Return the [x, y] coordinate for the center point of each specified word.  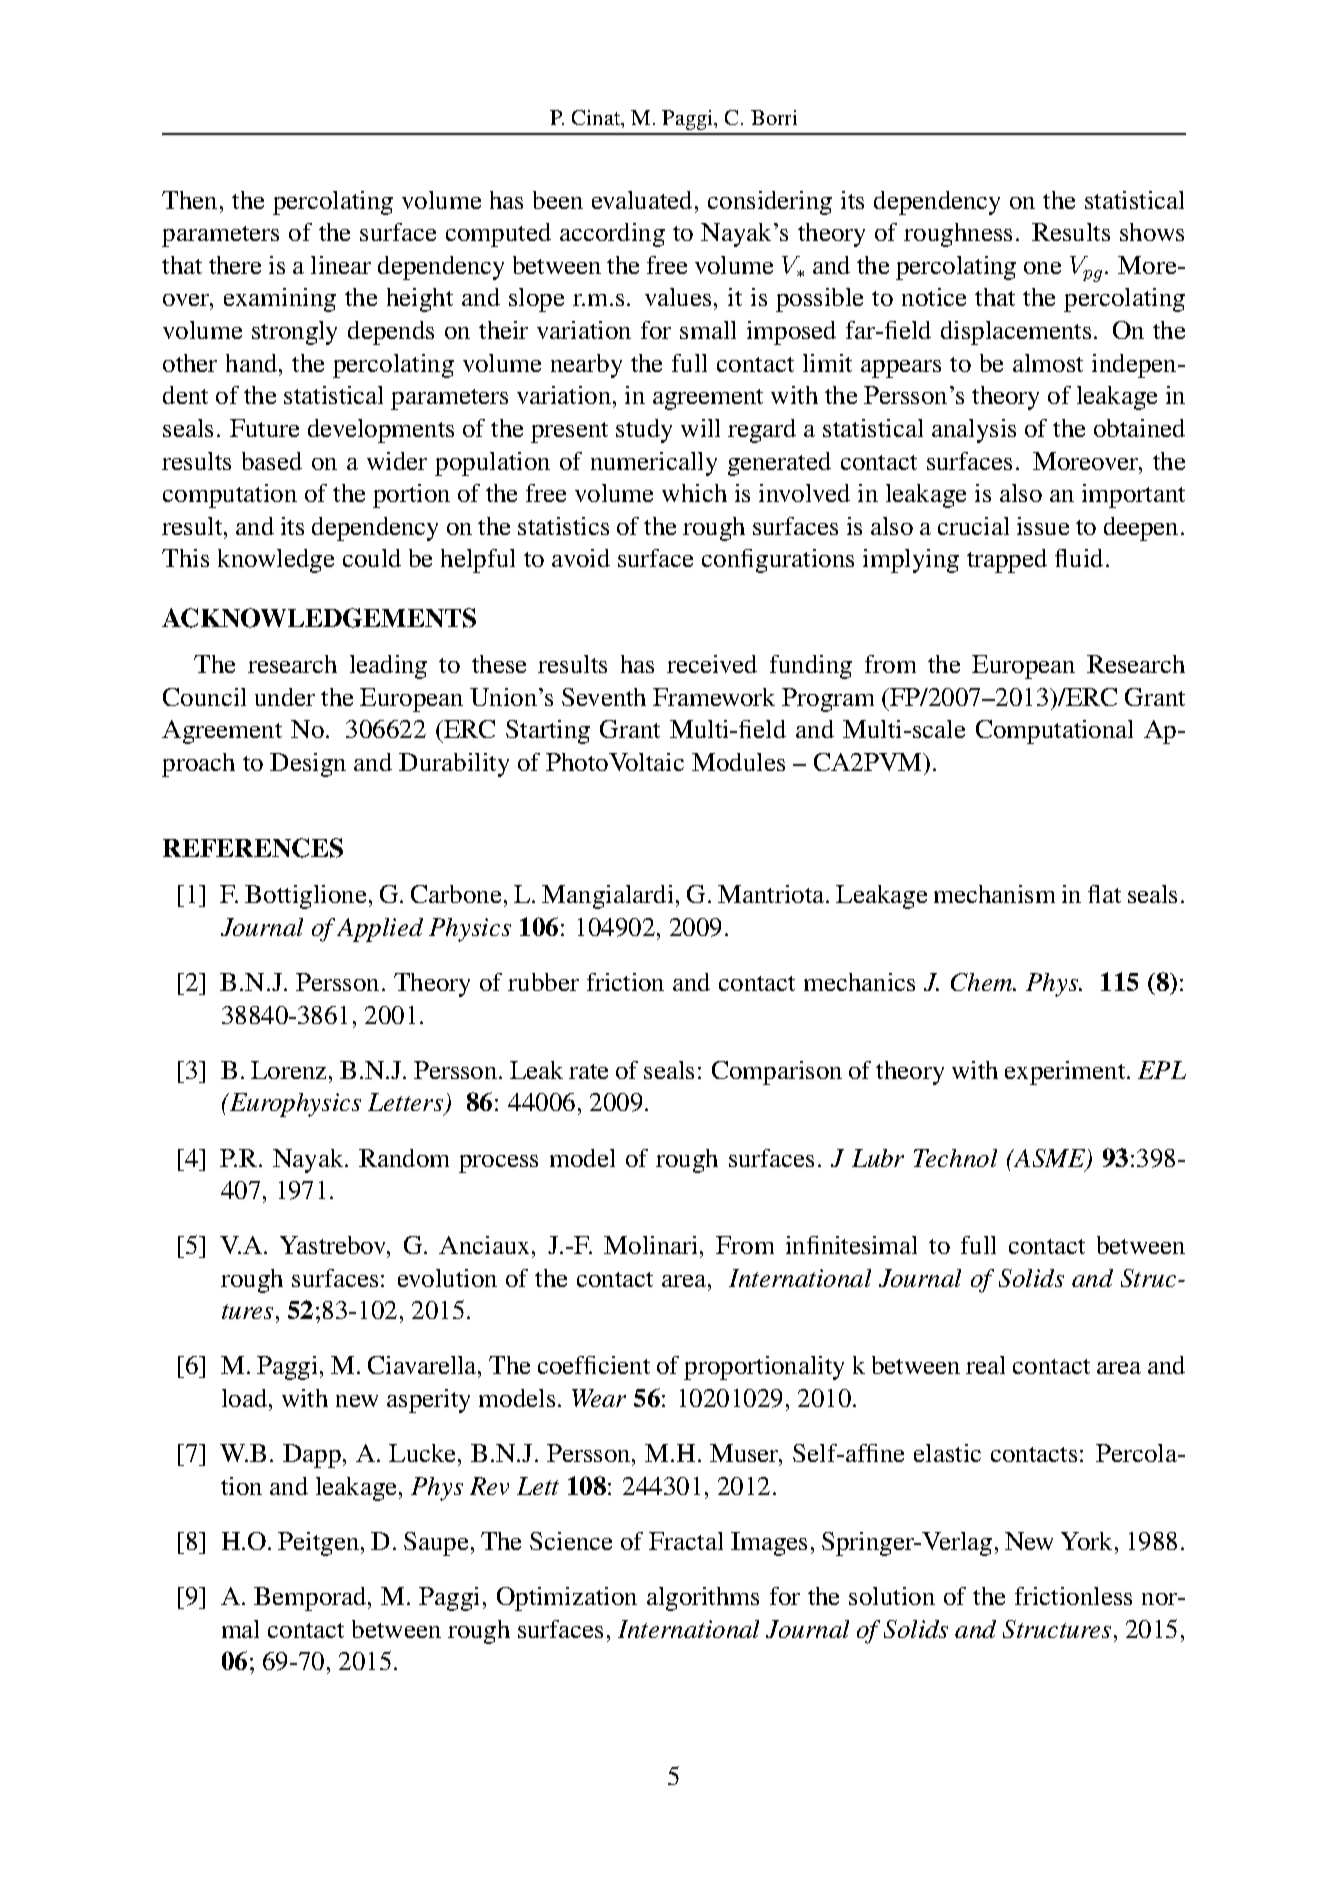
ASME [1048, 1158]
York [1086, 1541]
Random [404, 1158]
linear [341, 265]
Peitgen [318, 1544]
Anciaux [486, 1245]
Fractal [686, 1541]
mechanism [994, 894]
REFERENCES [253, 848]
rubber [543, 982]
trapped [1007, 561]
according [612, 235]
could [372, 558]
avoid [581, 558]
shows [1152, 232]
